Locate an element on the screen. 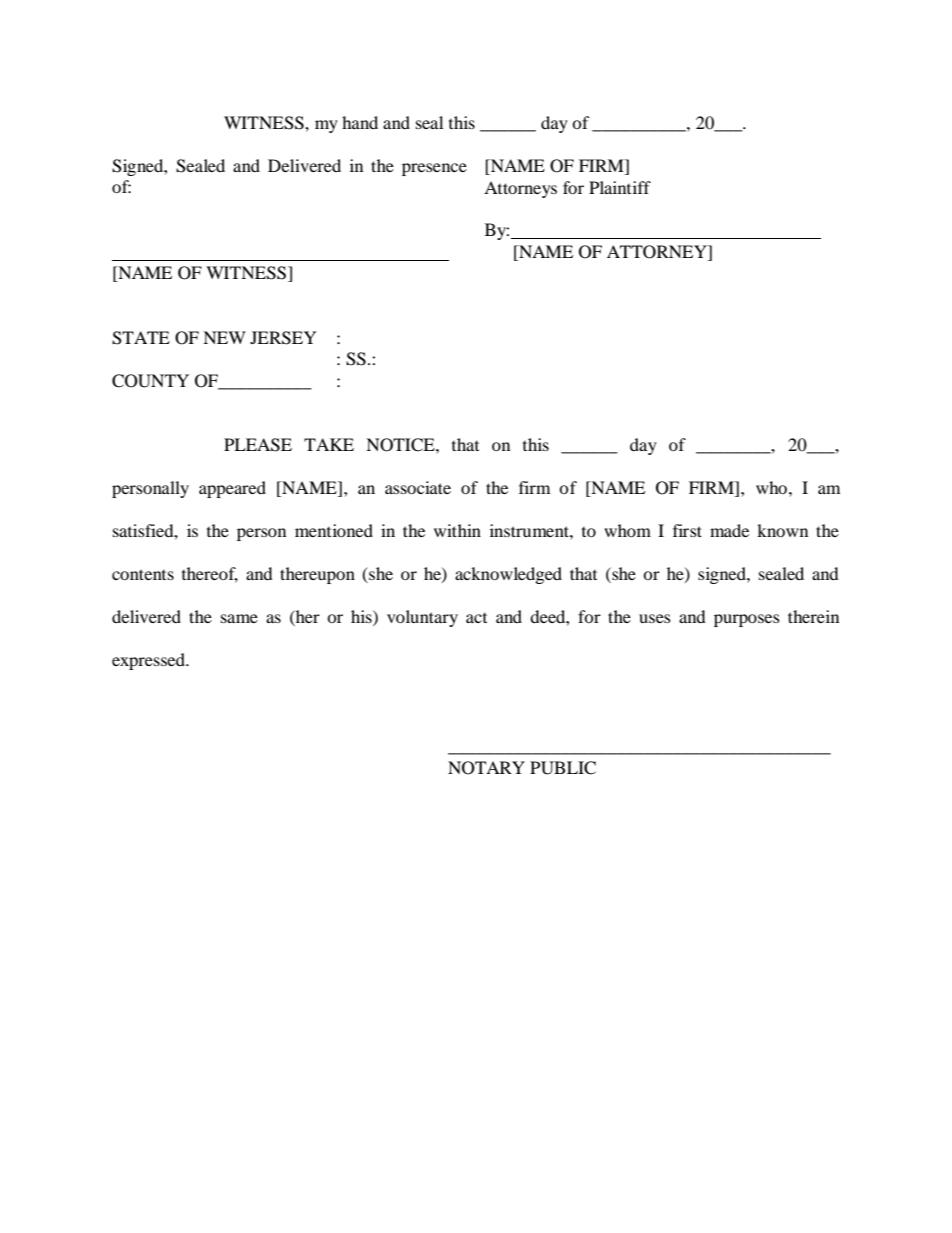 The height and width of the screenshot is (1233, 952). presence is located at coordinates (434, 169).
